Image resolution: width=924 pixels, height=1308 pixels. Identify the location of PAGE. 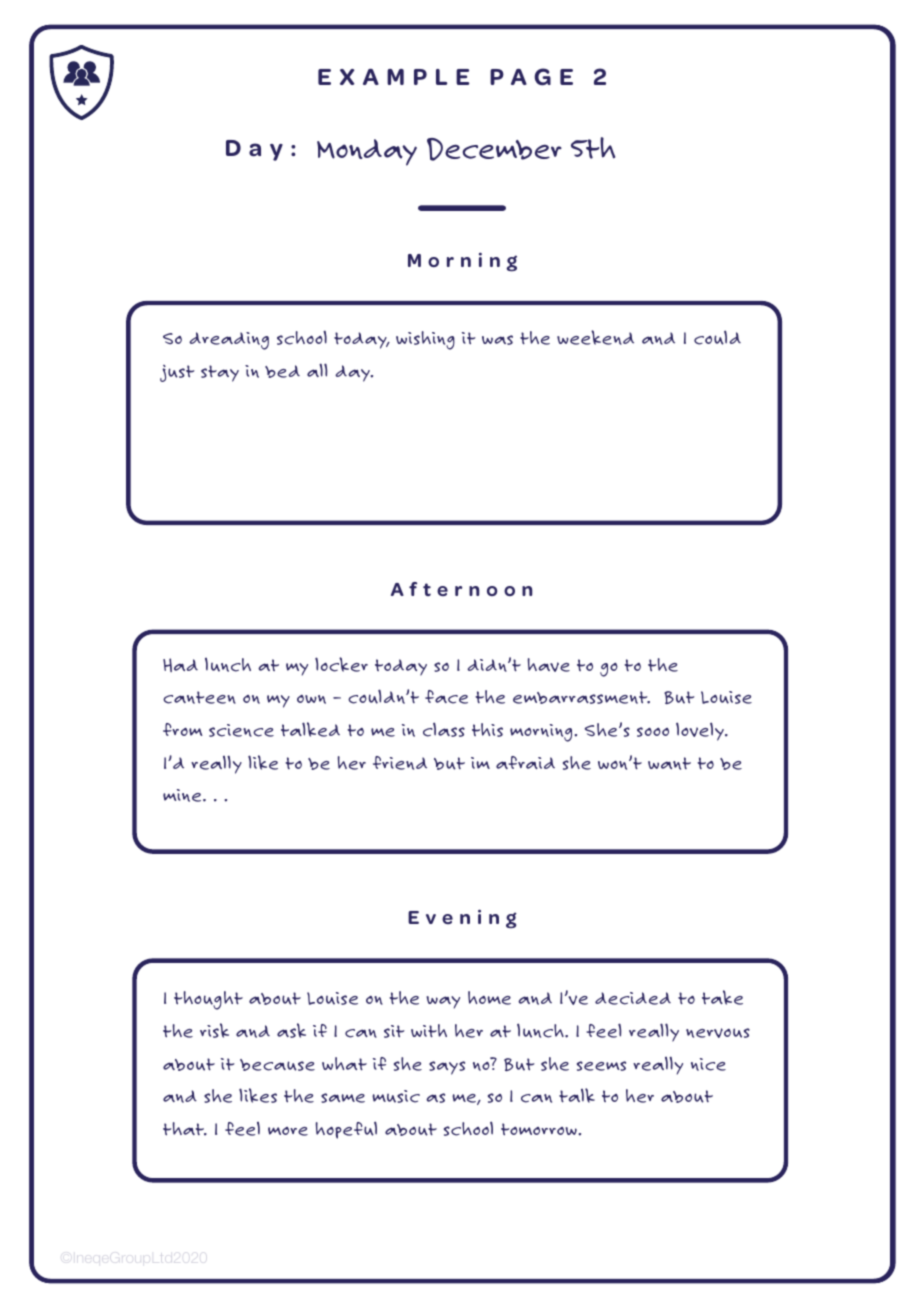
(531, 77).
